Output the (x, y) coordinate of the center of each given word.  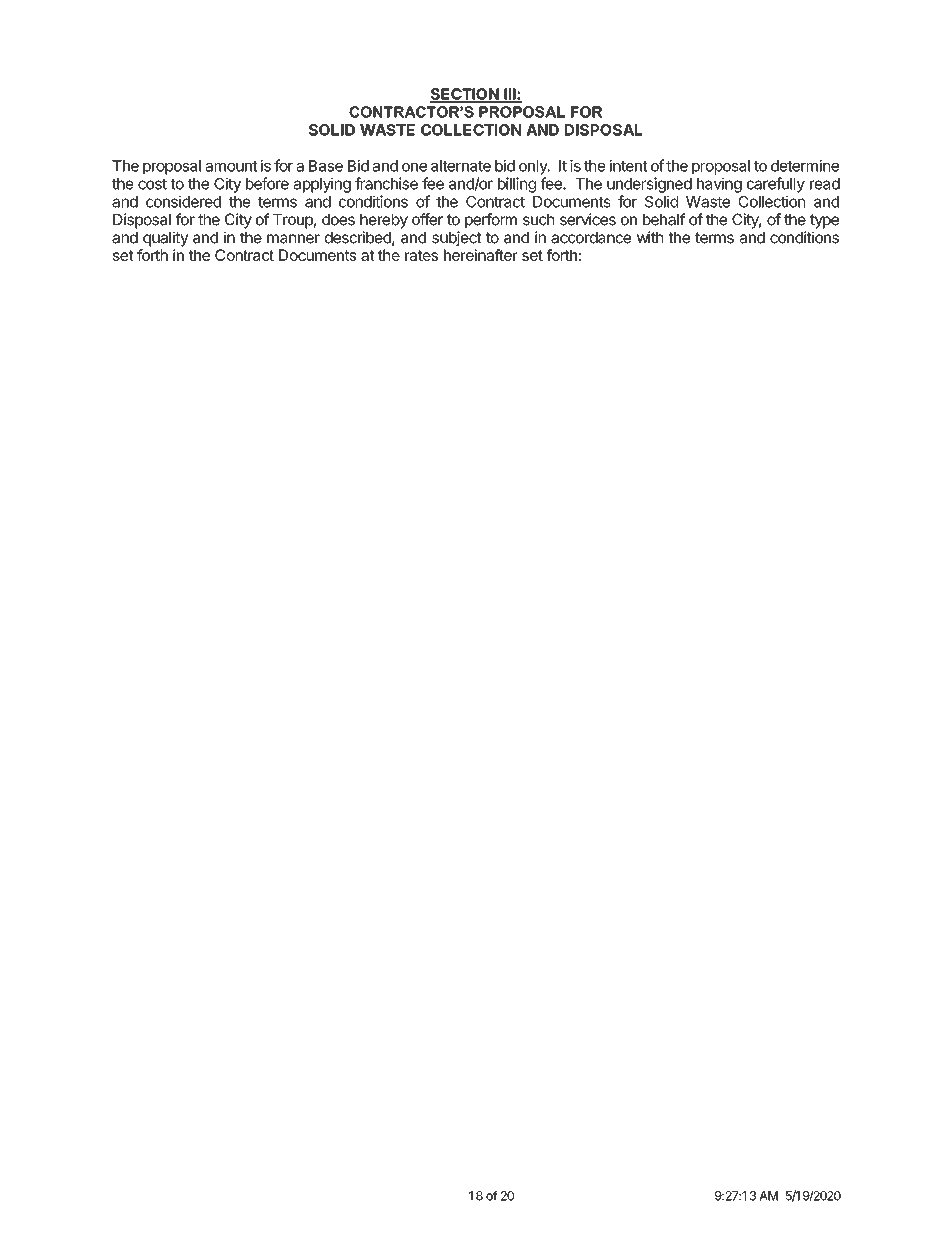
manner (293, 239)
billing (517, 185)
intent (629, 165)
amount (231, 166)
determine (805, 165)
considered (183, 201)
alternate (461, 166)
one (414, 167)
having (719, 185)
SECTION (465, 95)
